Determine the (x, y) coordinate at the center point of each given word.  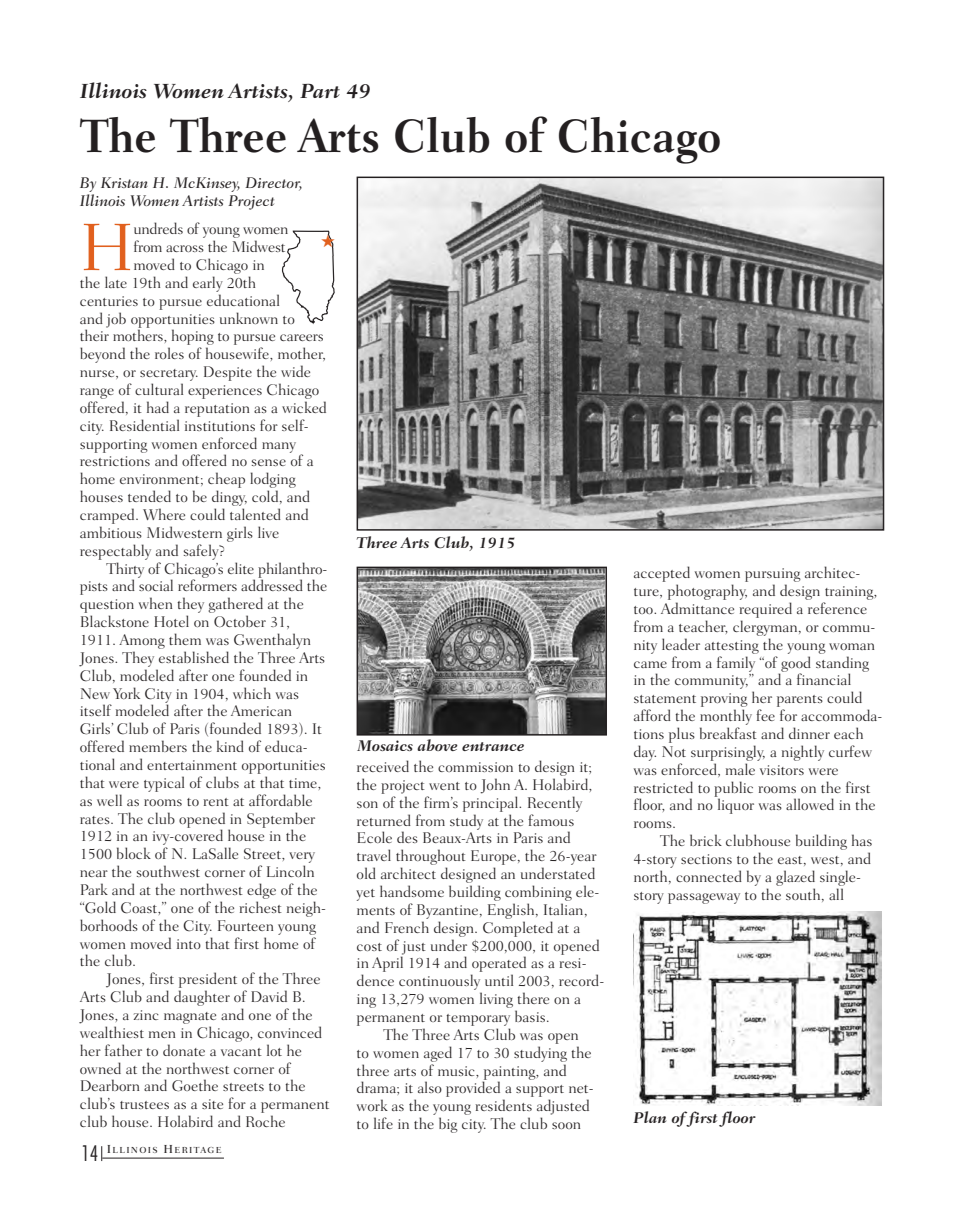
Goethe (195, 1085)
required (766, 610)
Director (273, 184)
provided (473, 1089)
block (134, 853)
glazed (795, 878)
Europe (495, 859)
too (644, 610)
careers (301, 337)
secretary (169, 375)
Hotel (171, 621)
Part (320, 91)
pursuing (773, 576)
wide (295, 371)
